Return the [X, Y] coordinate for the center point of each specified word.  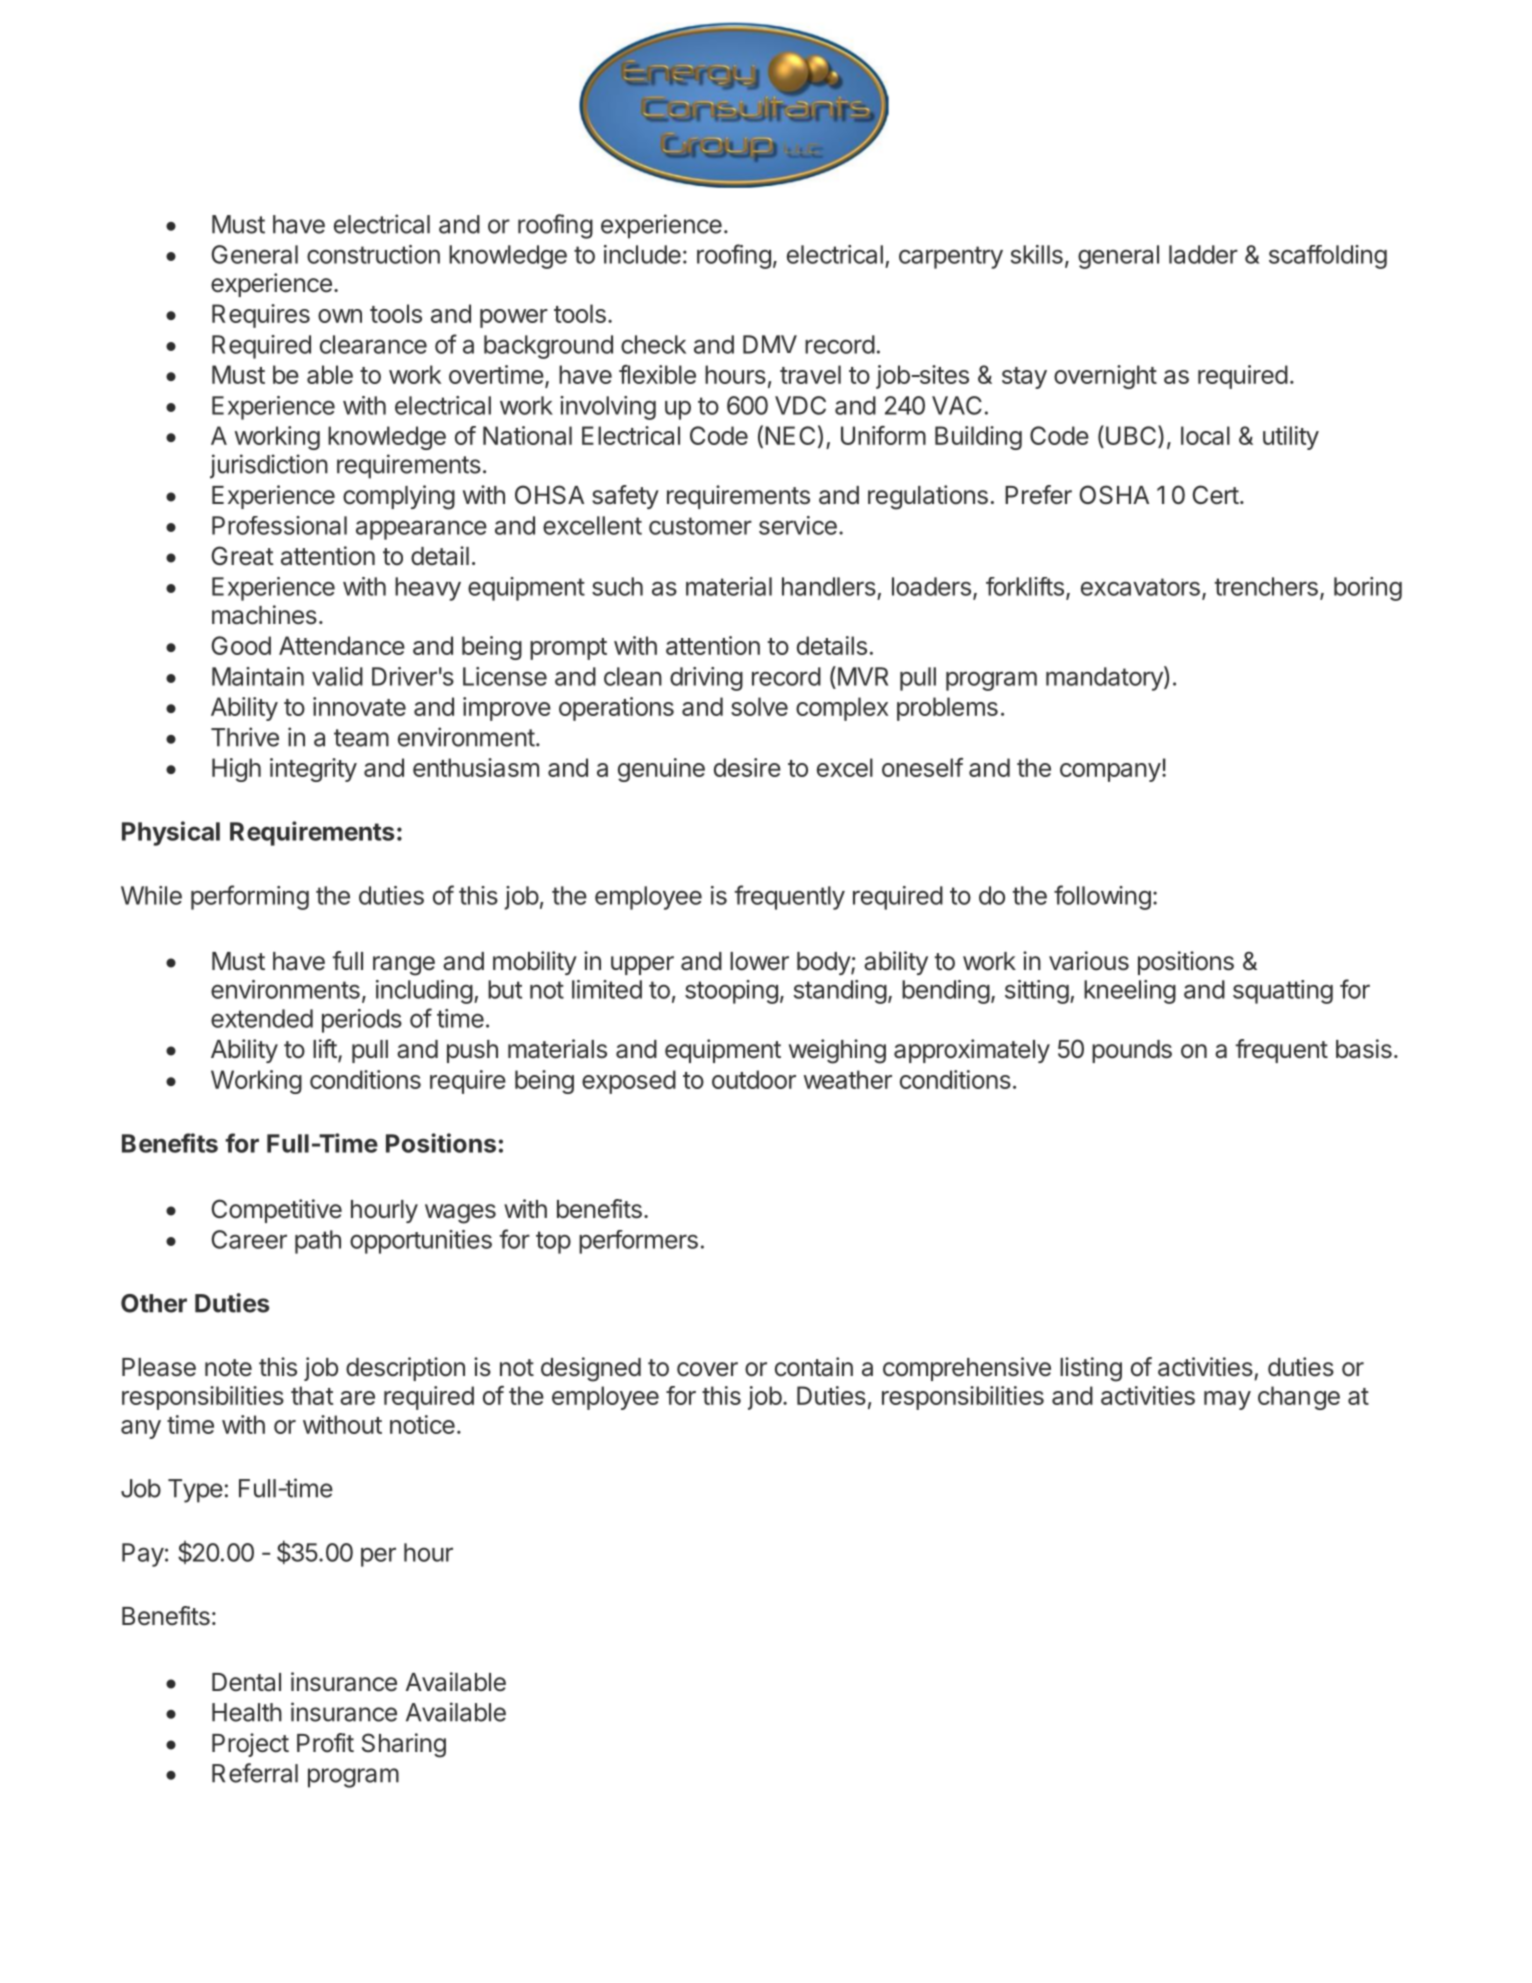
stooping [731, 992]
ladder [1203, 254]
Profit [325, 1743]
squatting [1283, 992]
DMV [770, 344]
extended [262, 1018]
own [340, 316]
